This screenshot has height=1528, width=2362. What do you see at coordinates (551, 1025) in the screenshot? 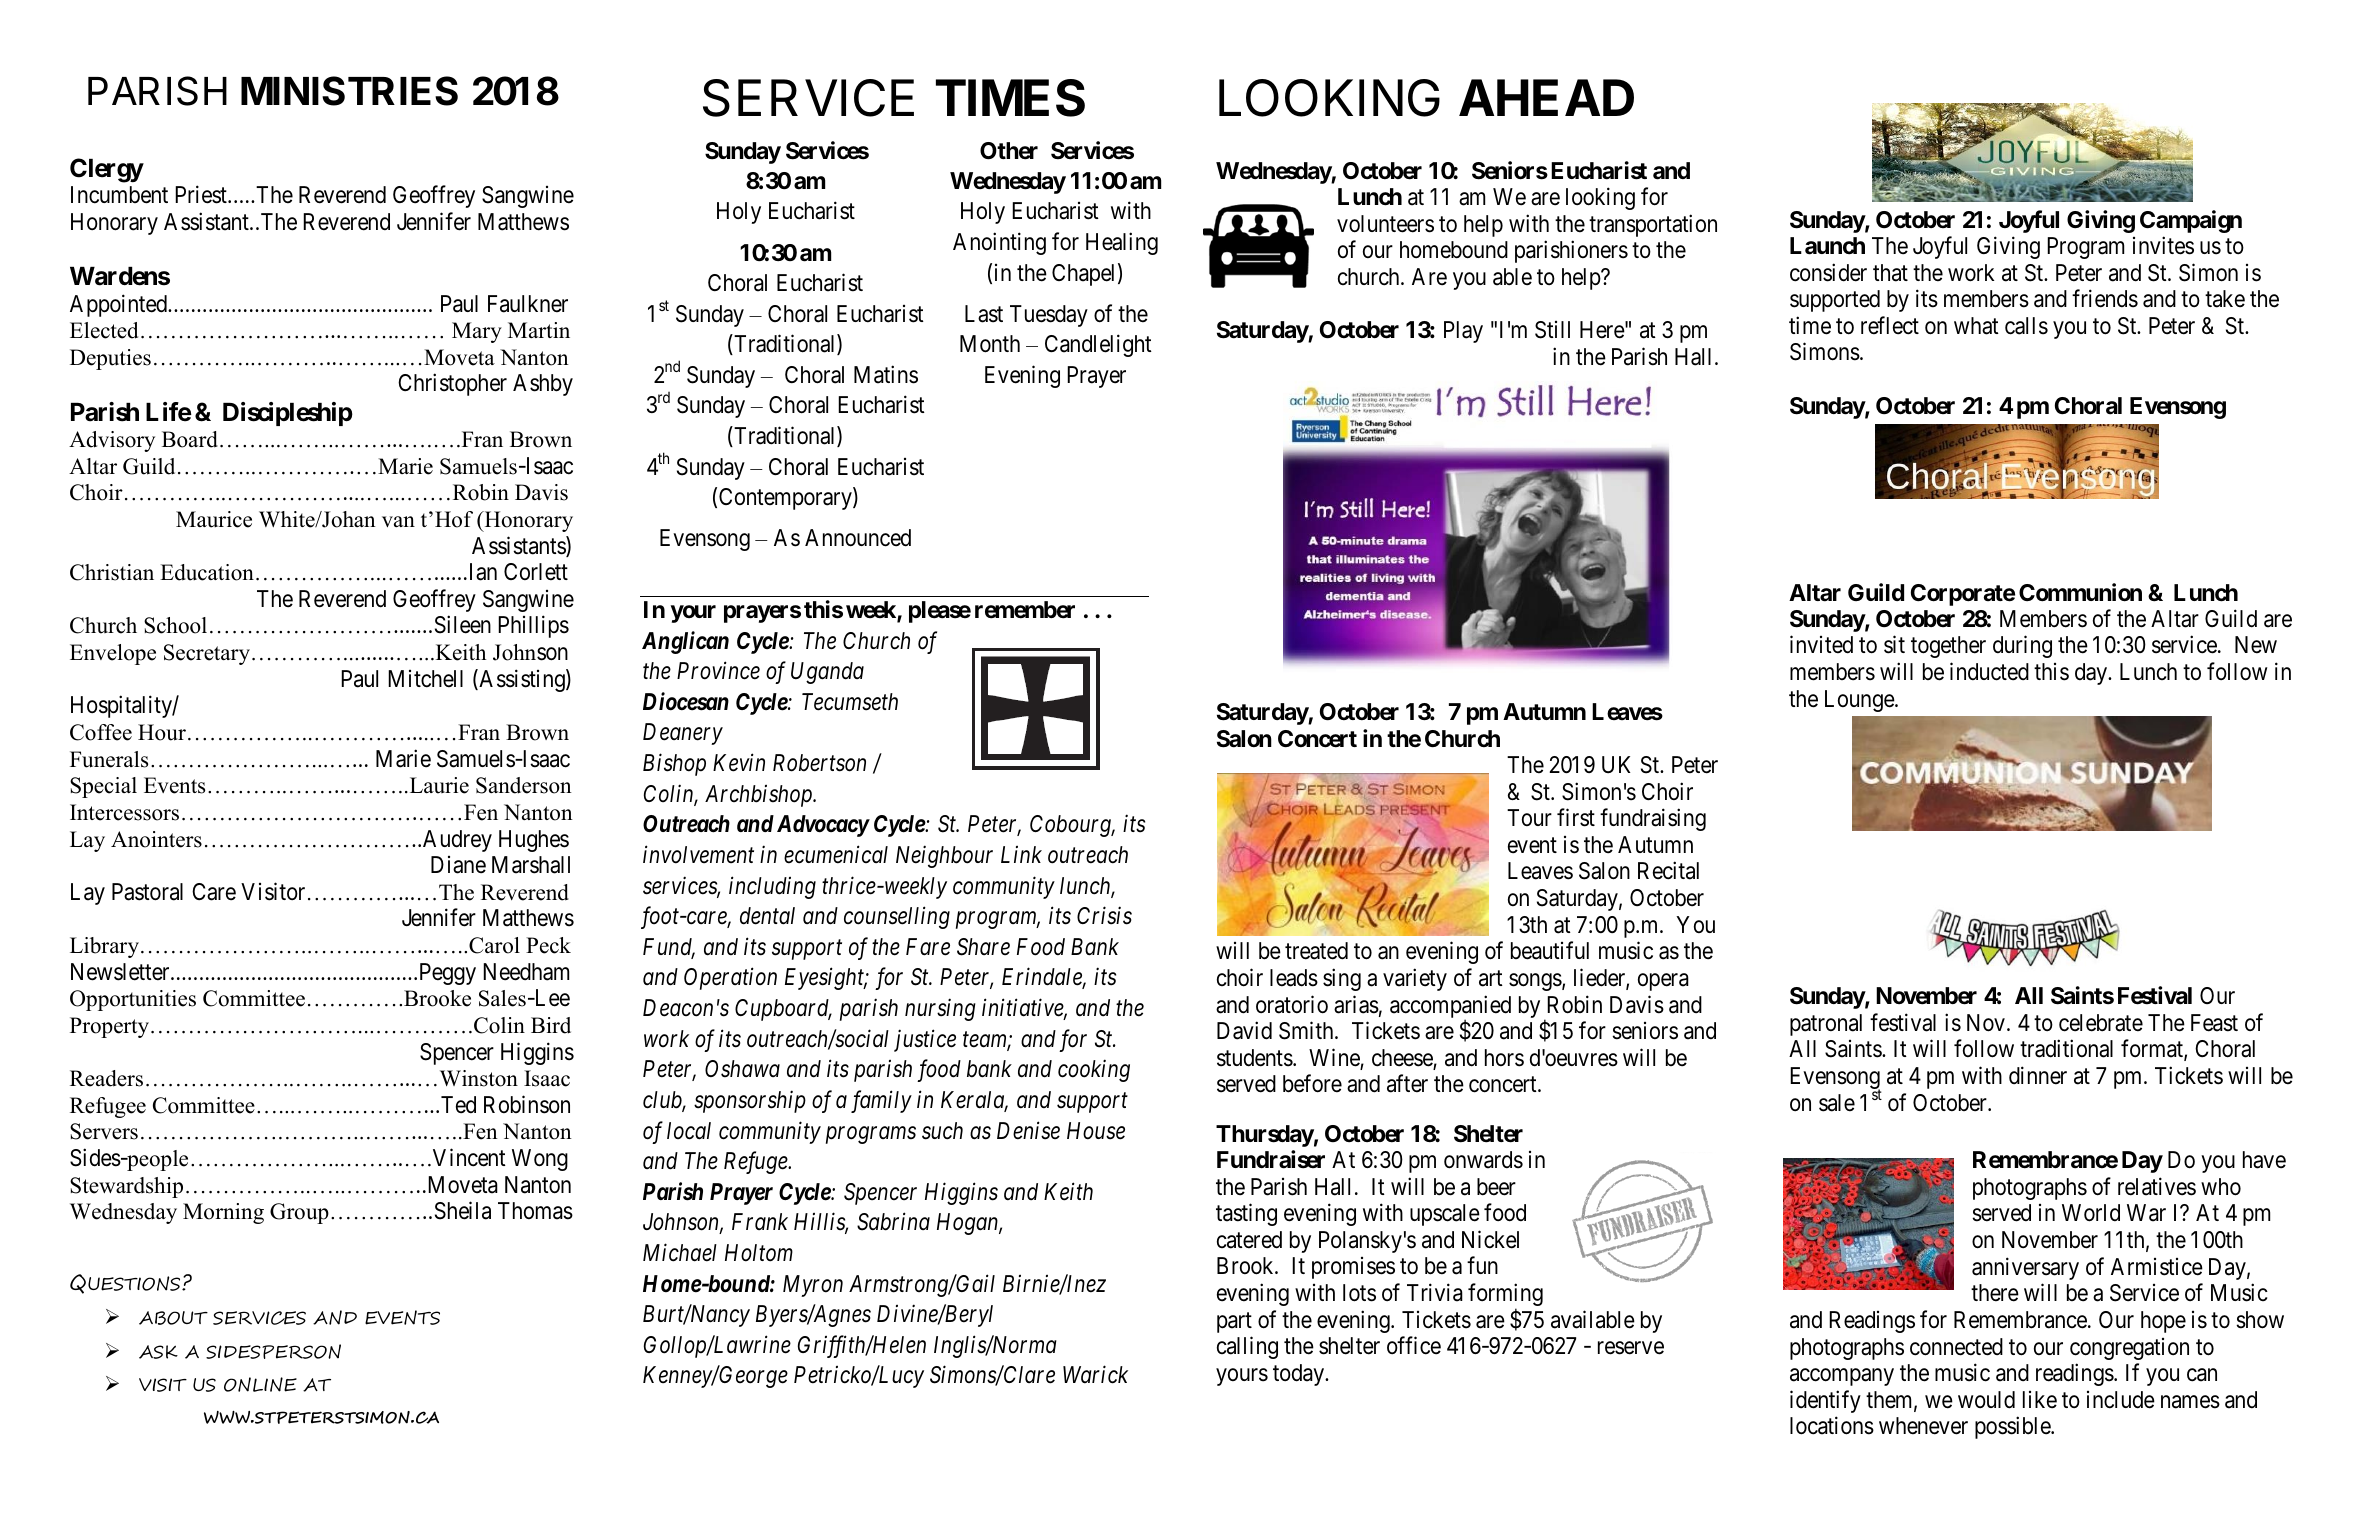
I see `Bird` at bounding box center [551, 1025].
